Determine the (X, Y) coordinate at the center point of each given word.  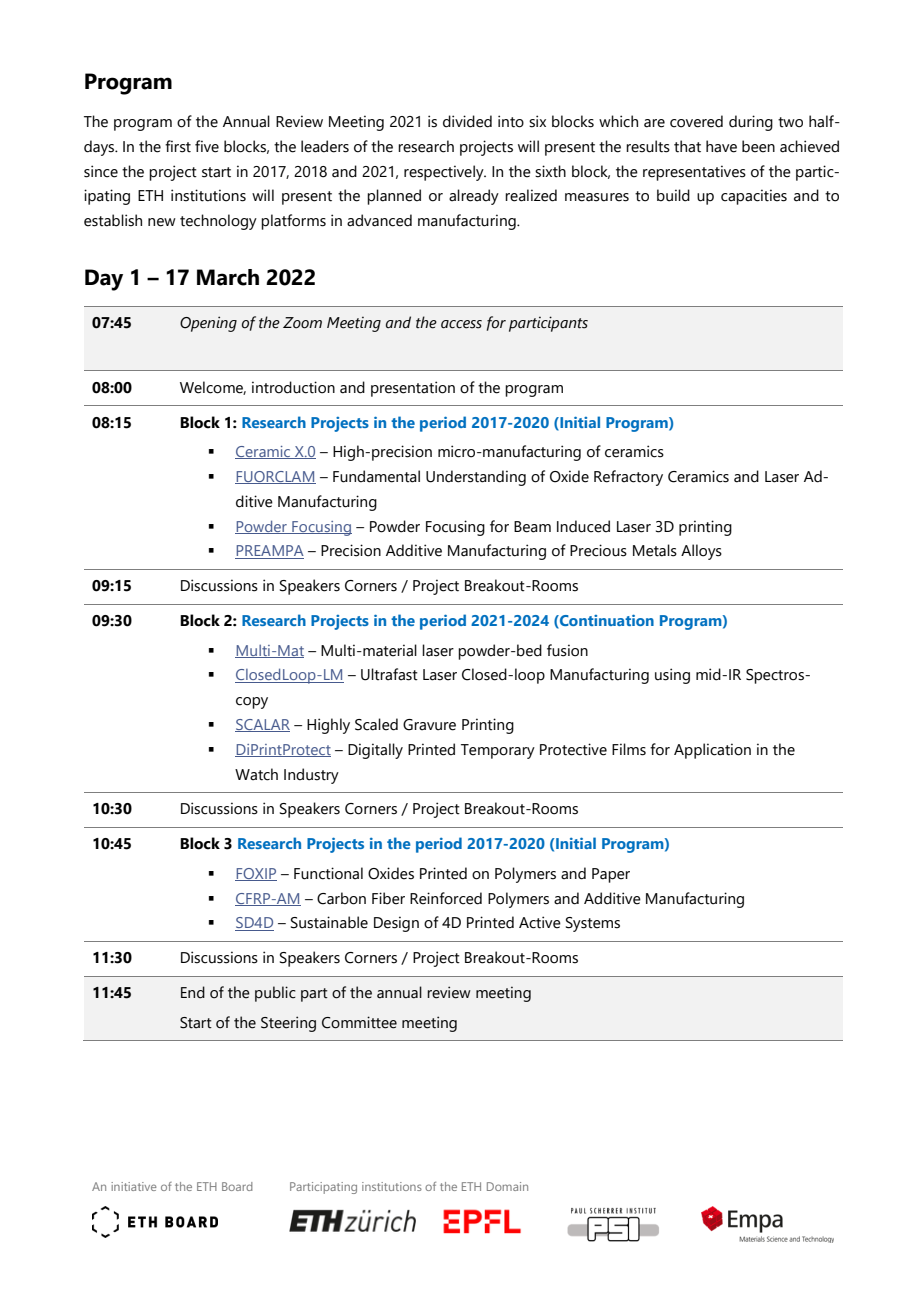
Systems (593, 924)
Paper (611, 875)
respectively (445, 173)
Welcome (213, 388)
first (178, 146)
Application (712, 751)
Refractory (628, 478)
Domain (507, 1186)
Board (237, 1186)
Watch (256, 774)
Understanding (476, 478)
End (193, 992)
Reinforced (446, 898)
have (721, 146)
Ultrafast (389, 674)
